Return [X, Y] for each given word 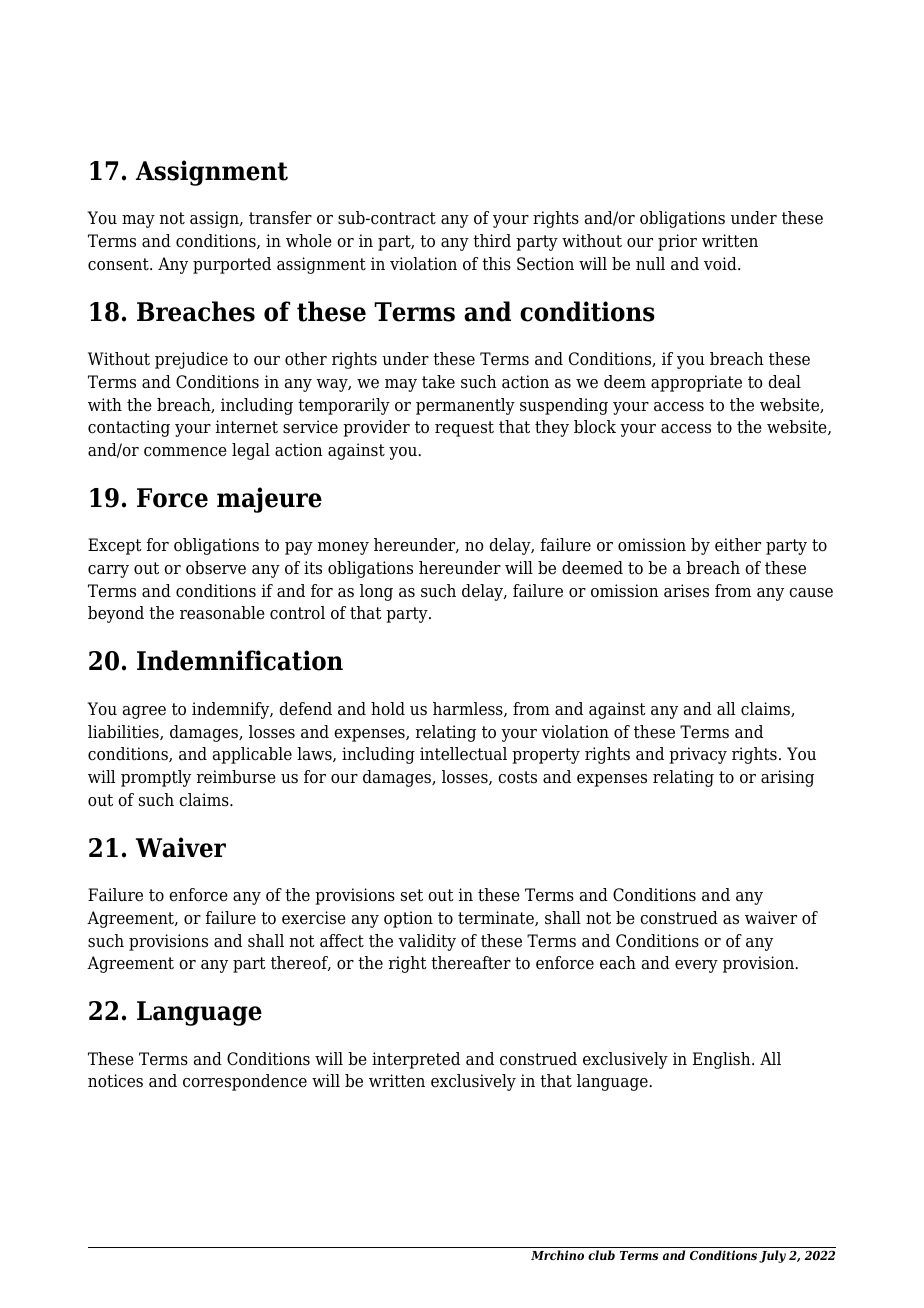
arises [686, 591]
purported [232, 265]
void [721, 264]
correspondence [245, 1082]
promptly [156, 778]
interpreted [416, 1060]
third [492, 241]
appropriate [696, 383]
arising [787, 778]
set [412, 895]
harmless [469, 709]
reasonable [222, 613]
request [464, 429]
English [723, 1060]
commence [185, 452]
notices [115, 1081]
